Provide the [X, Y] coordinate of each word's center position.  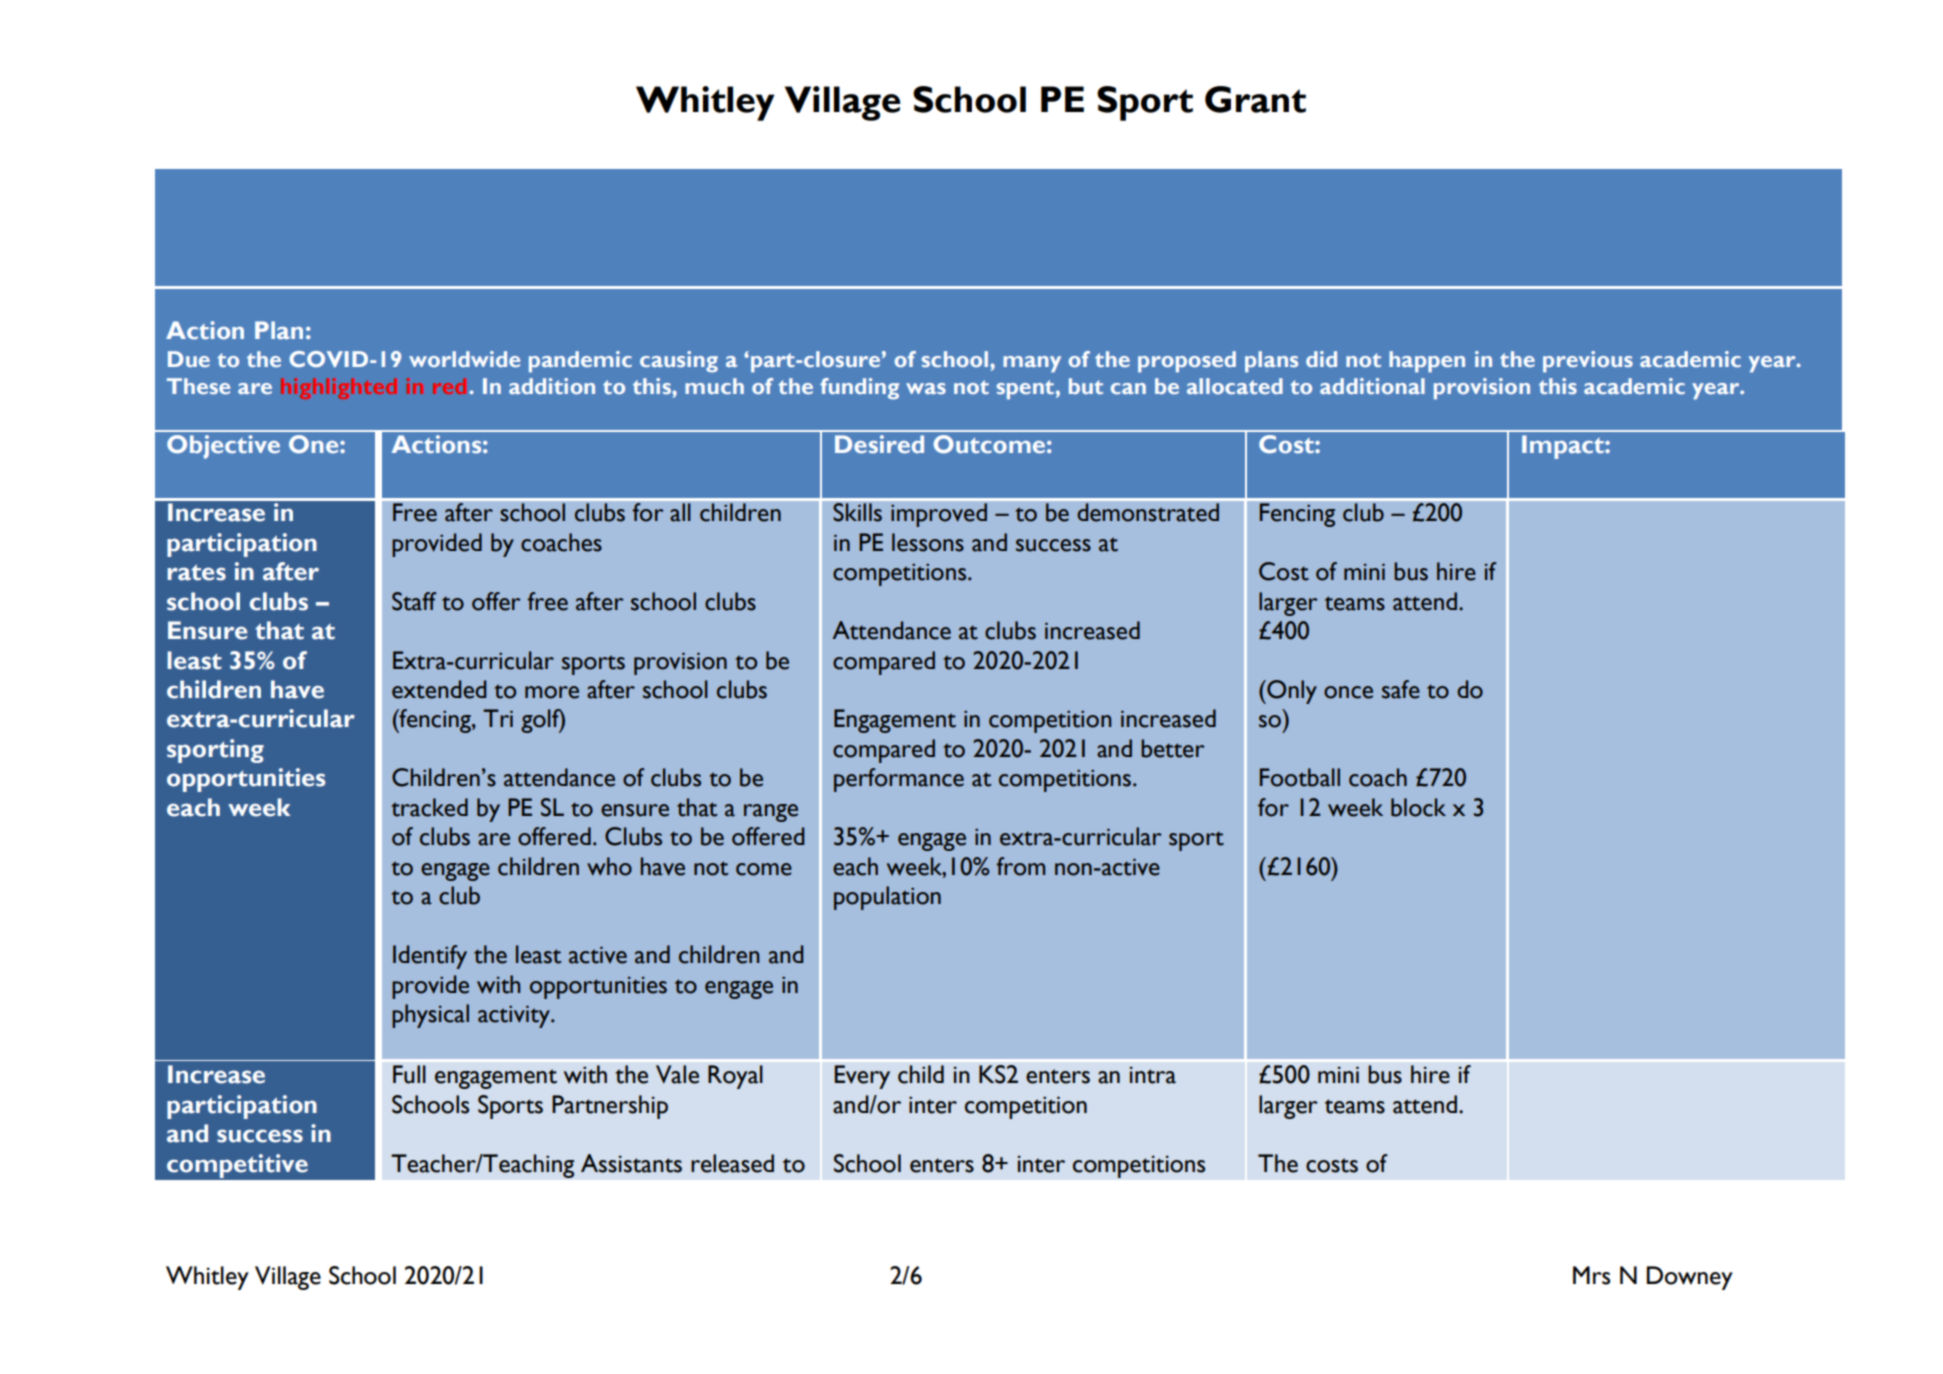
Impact [1564, 447]
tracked [429, 807]
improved [939, 515]
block [1418, 807]
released [732, 1163]
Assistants [631, 1163]
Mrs [1592, 1275]
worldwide [464, 359]
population [887, 898]
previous [1588, 362]
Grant [1255, 99]
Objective [223, 447]
